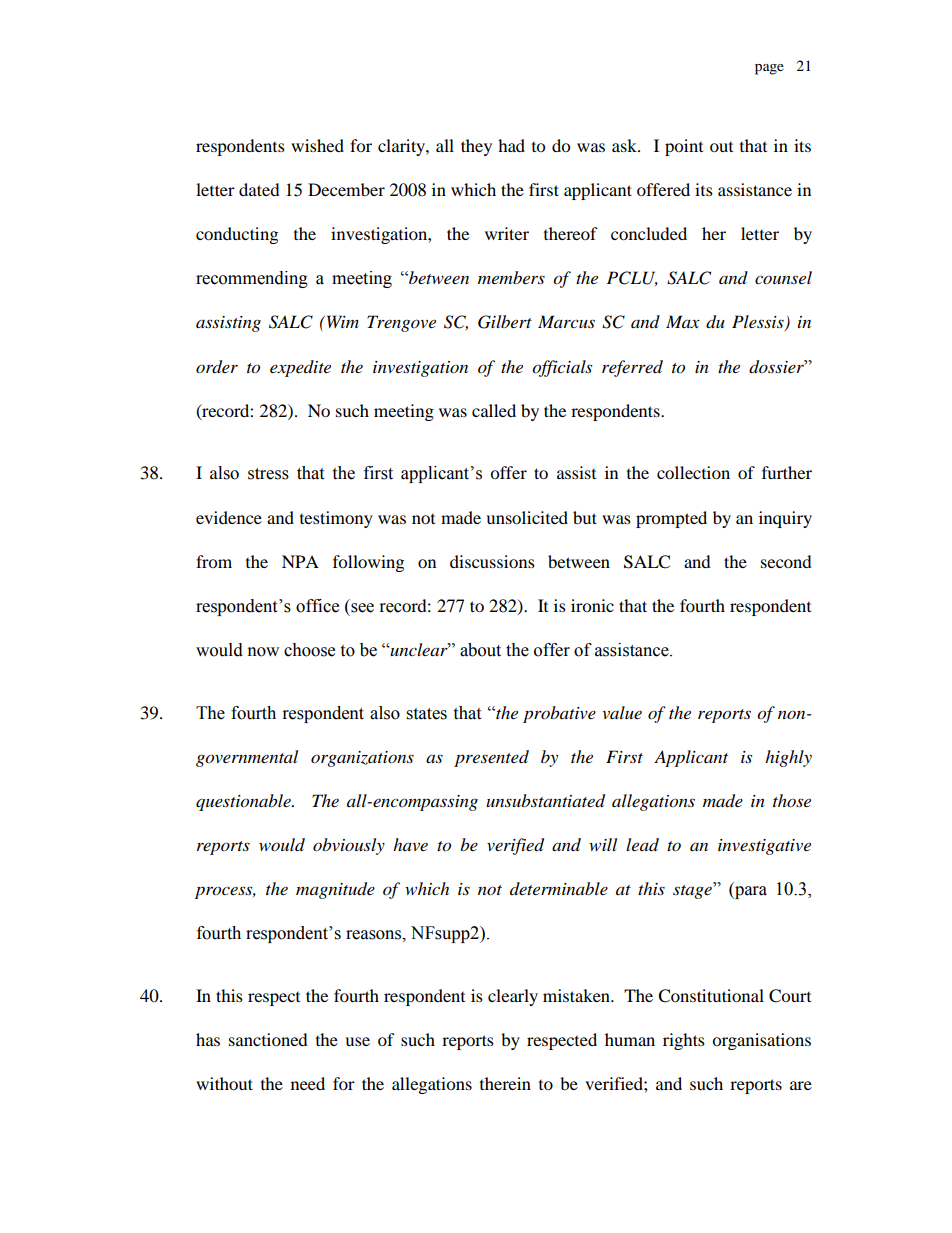  Describe the element at coordinates (317, 145) in the document. I see `wished` at that location.
